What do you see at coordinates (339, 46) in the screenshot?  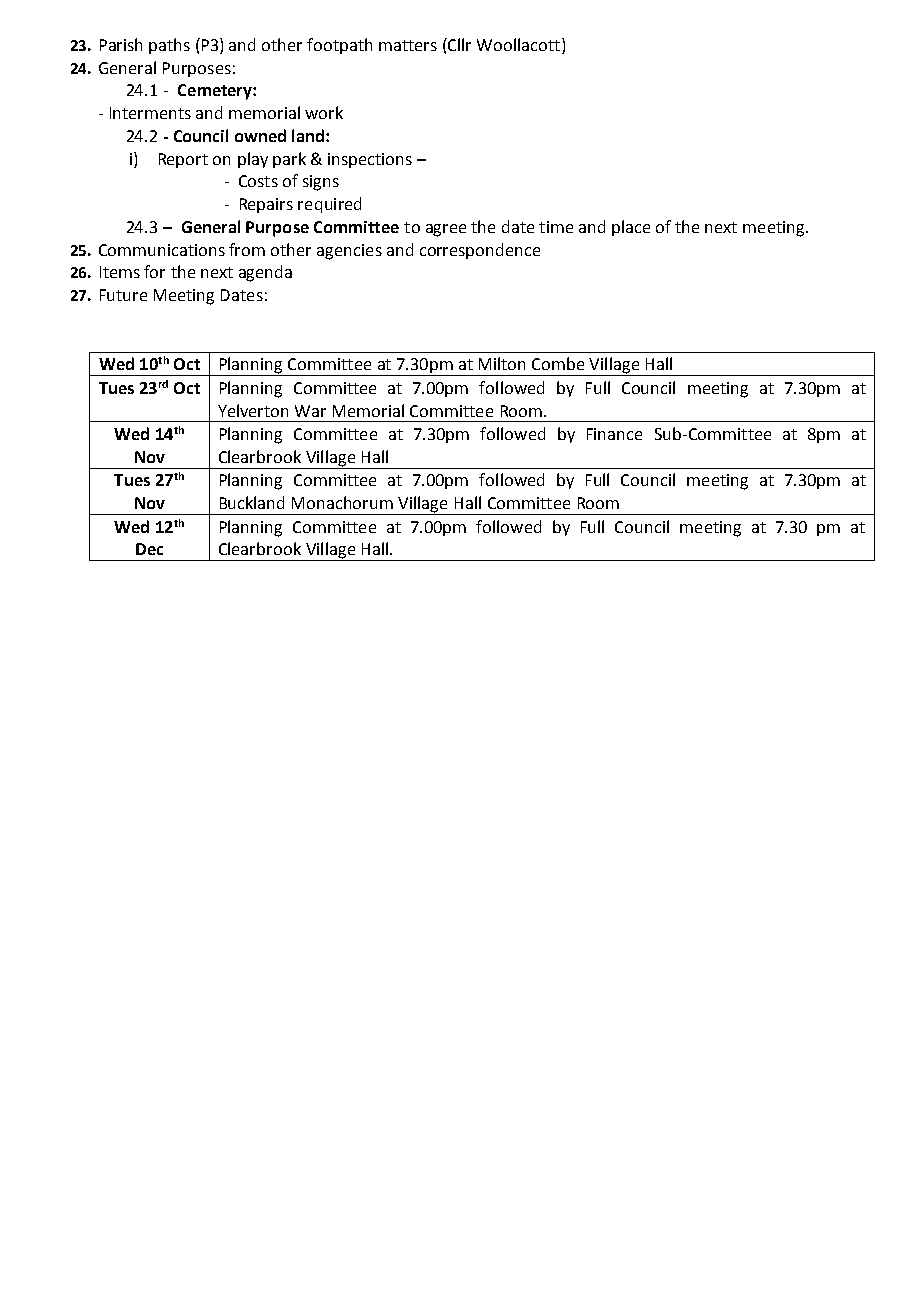 I see `footpath` at bounding box center [339, 46].
